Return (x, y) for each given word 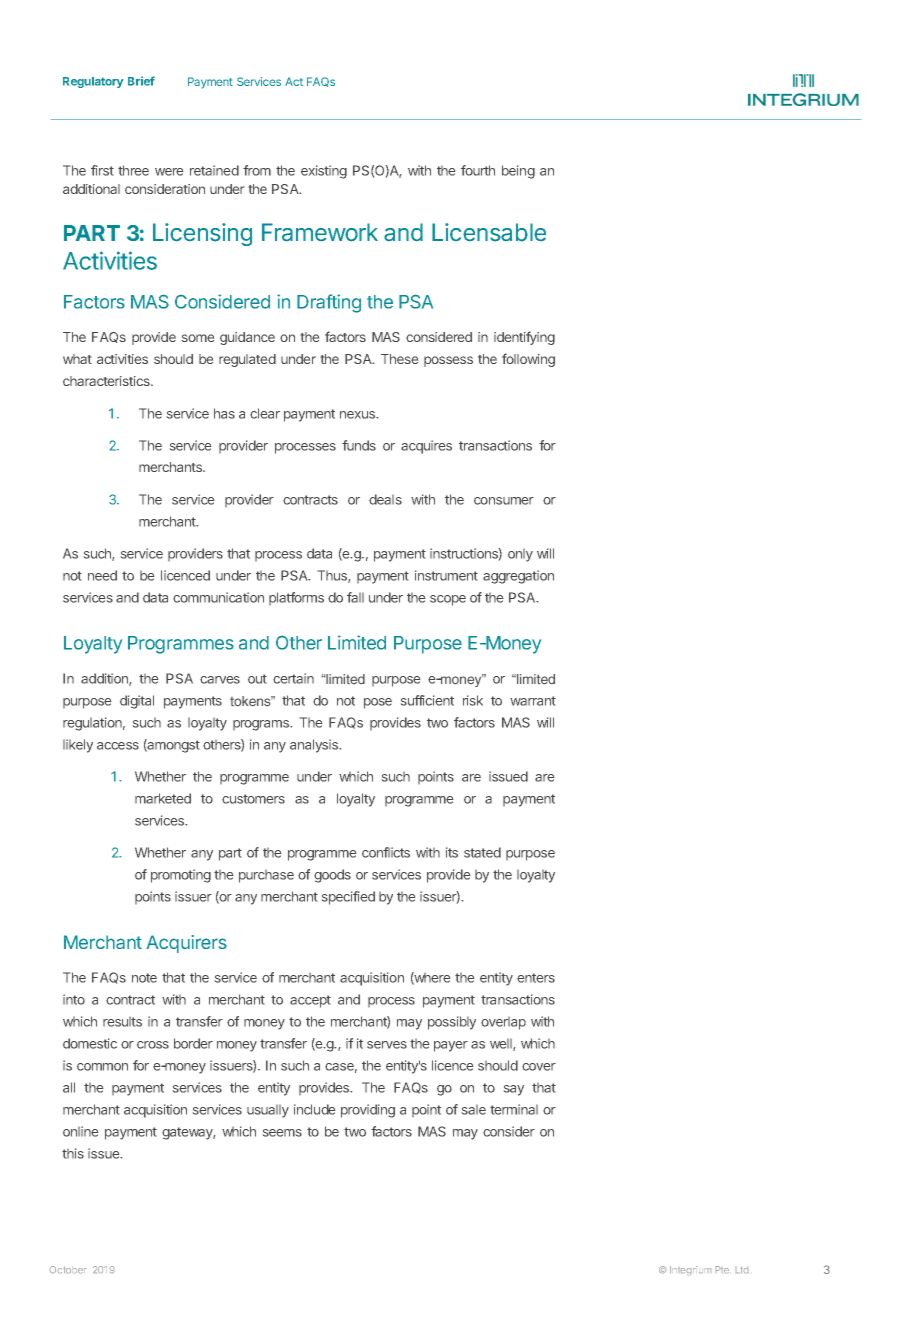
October (68, 1269)
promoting (181, 876)
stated (482, 852)
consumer (504, 501)
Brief (141, 81)
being (518, 172)
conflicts (386, 852)
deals (385, 499)
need (102, 575)
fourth (478, 170)
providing (368, 1111)
